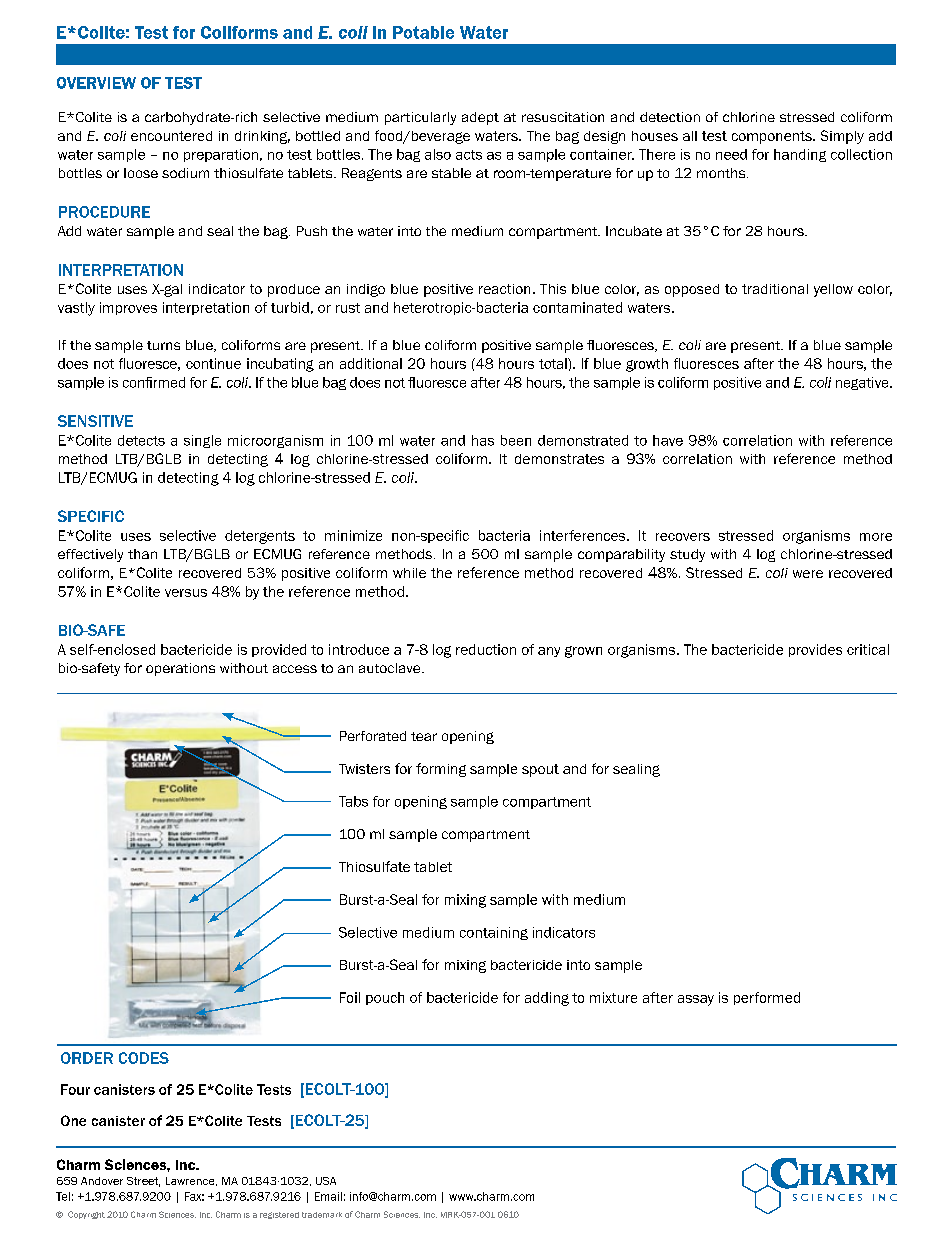 This document has height=1233, width=952. What do you see at coordinates (815, 650) in the document?
I see `provides` at bounding box center [815, 650].
